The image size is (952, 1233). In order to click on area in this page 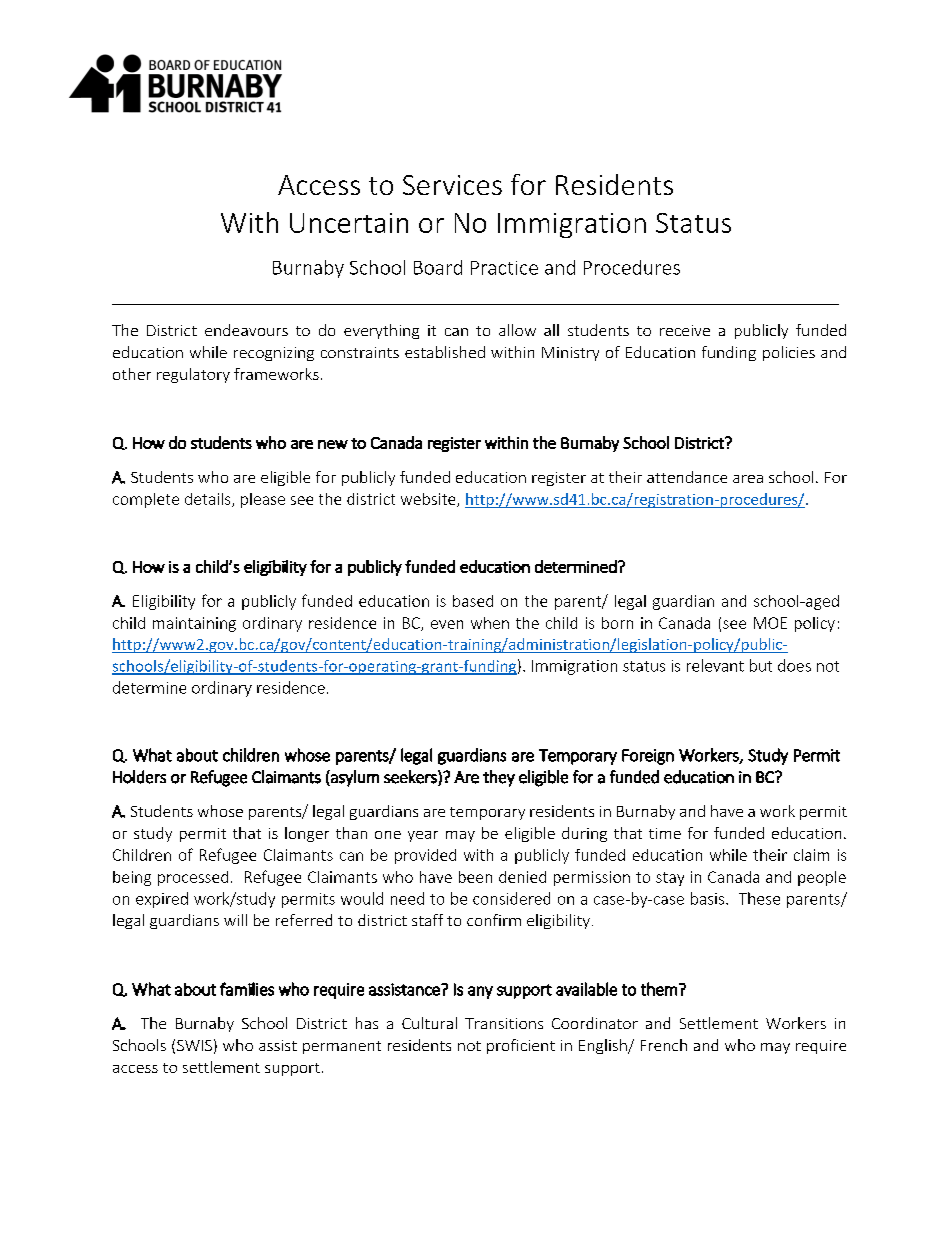, I will do `click(748, 479)`.
